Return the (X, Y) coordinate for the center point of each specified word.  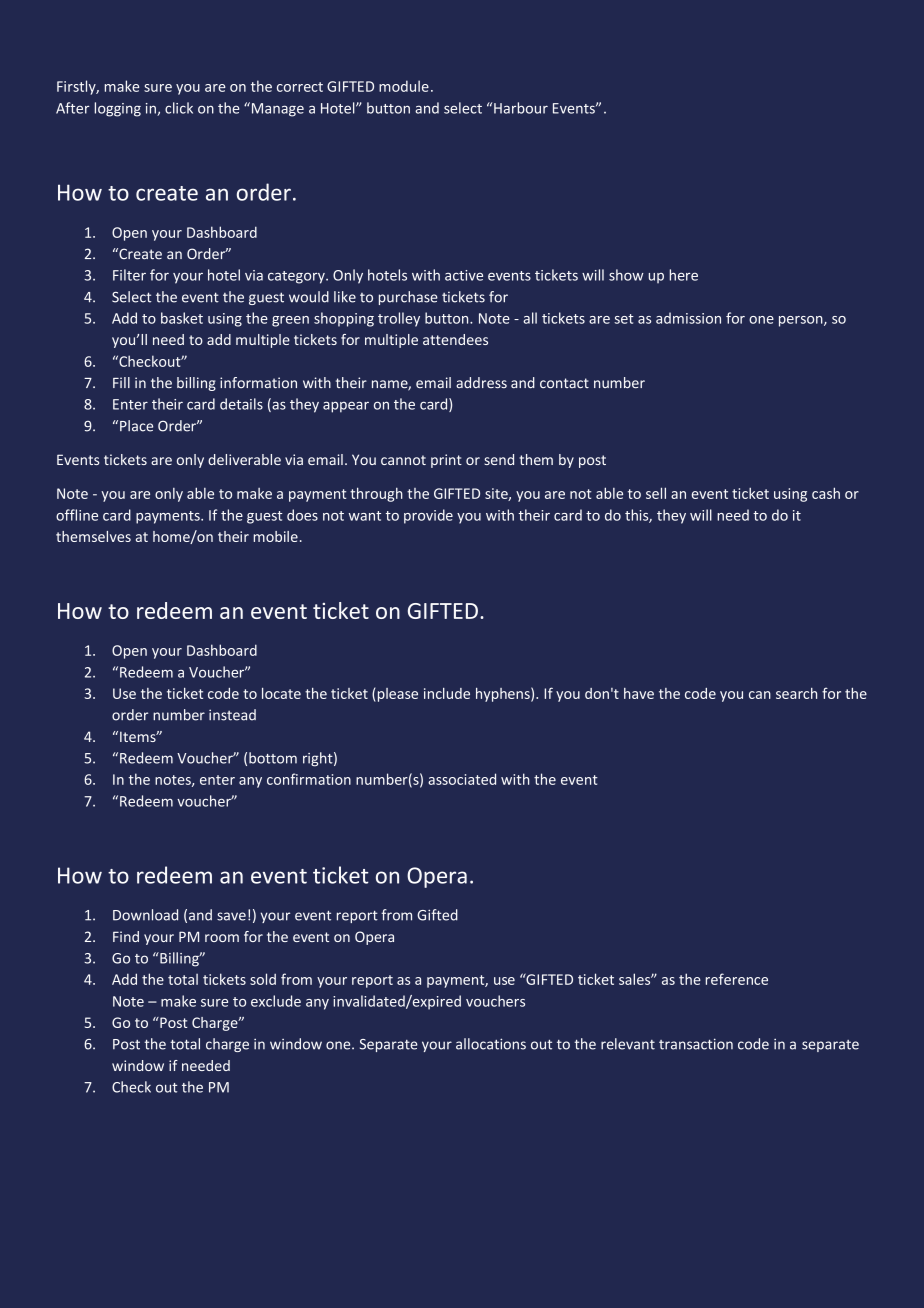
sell (656, 493)
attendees (455, 339)
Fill (121, 382)
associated (462, 779)
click (179, 108)
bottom (273, 758)
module (404, 86)
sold (263, 979)
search (796, 693)
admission (688, 318)
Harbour (521, 108)
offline (77, 515)
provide (428, 516)
